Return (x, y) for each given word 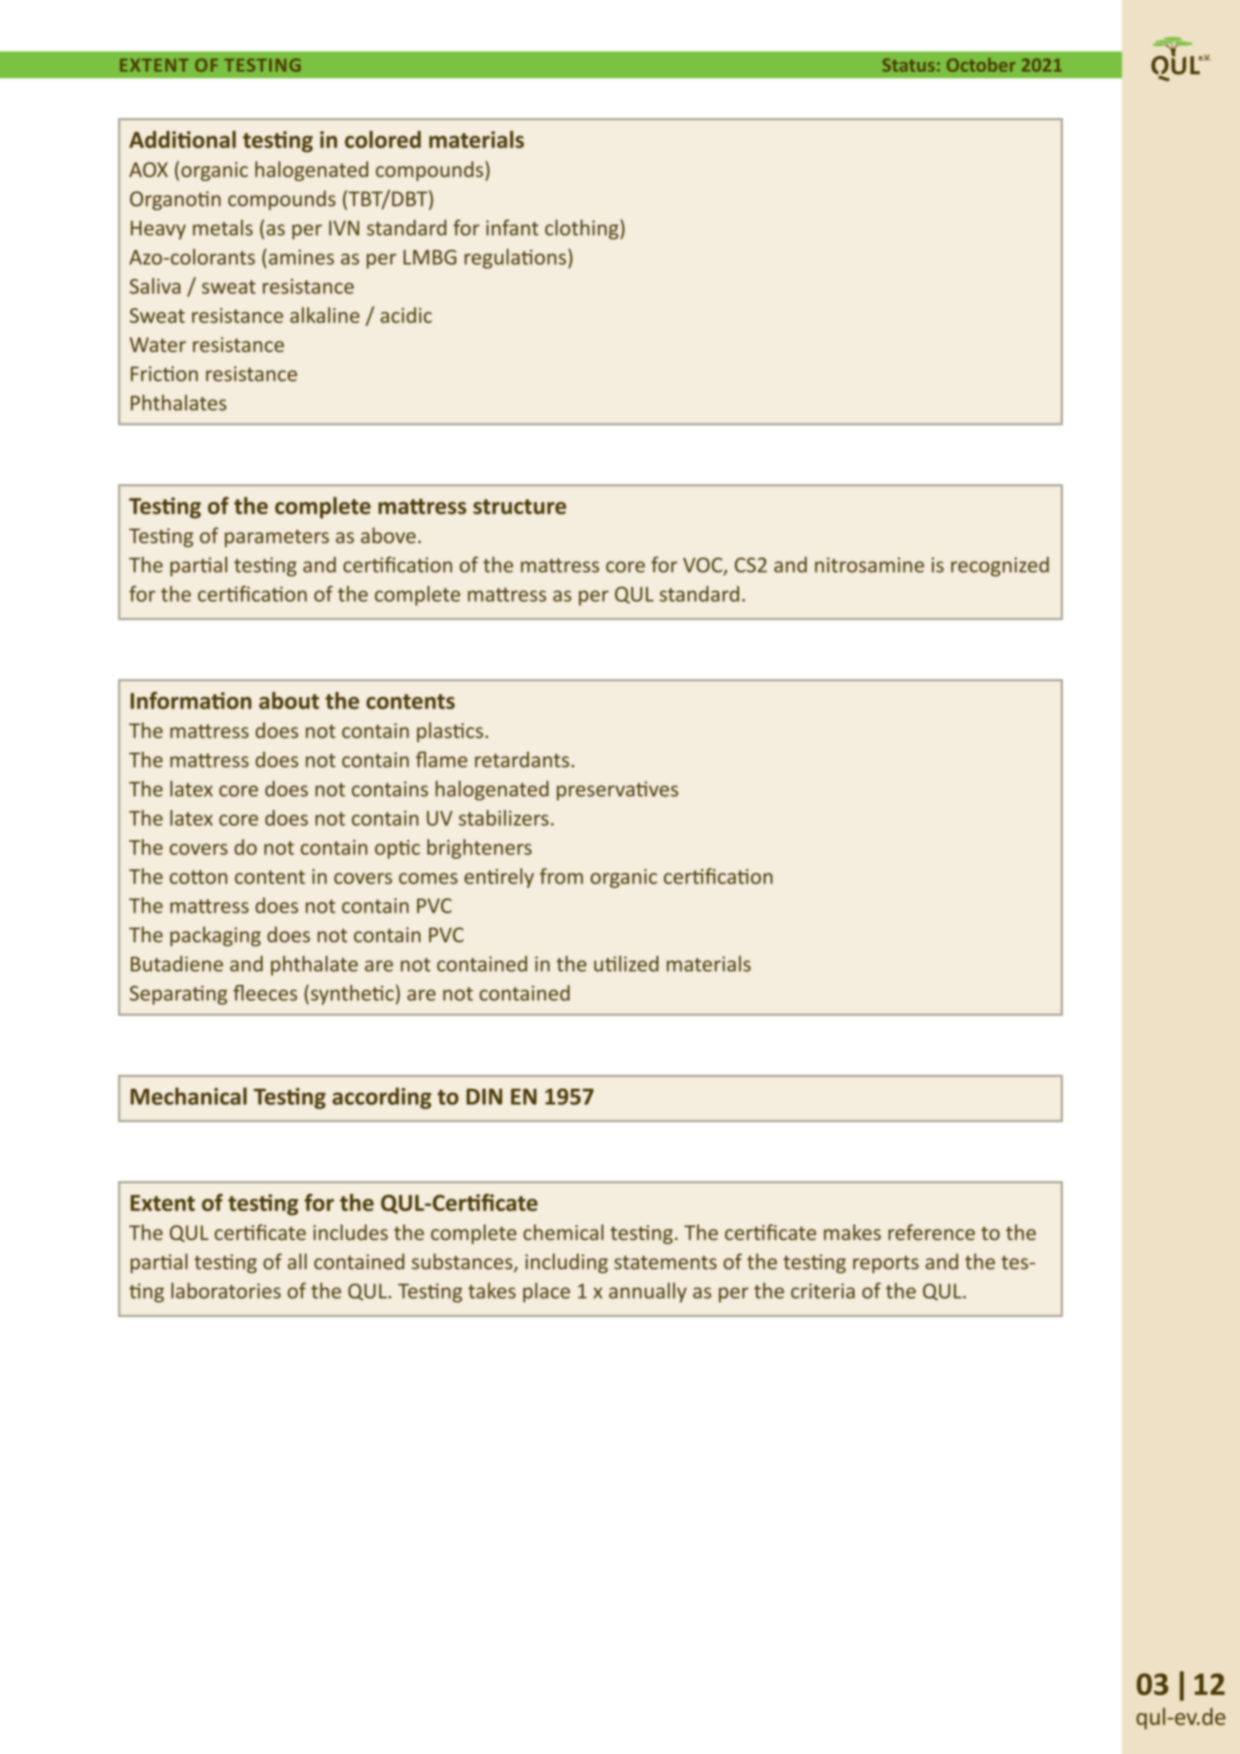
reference (931, 1232)
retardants (523, 759)
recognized (1000, 567)
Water (158, 344)
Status (908, 65)
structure (519, 506)
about (289, 700)
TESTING (262, 65)
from (561, 876)
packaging (215, 936)
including (566, 1263)
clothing (583, 229)
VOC (704, 566)
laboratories (226, 1290)
